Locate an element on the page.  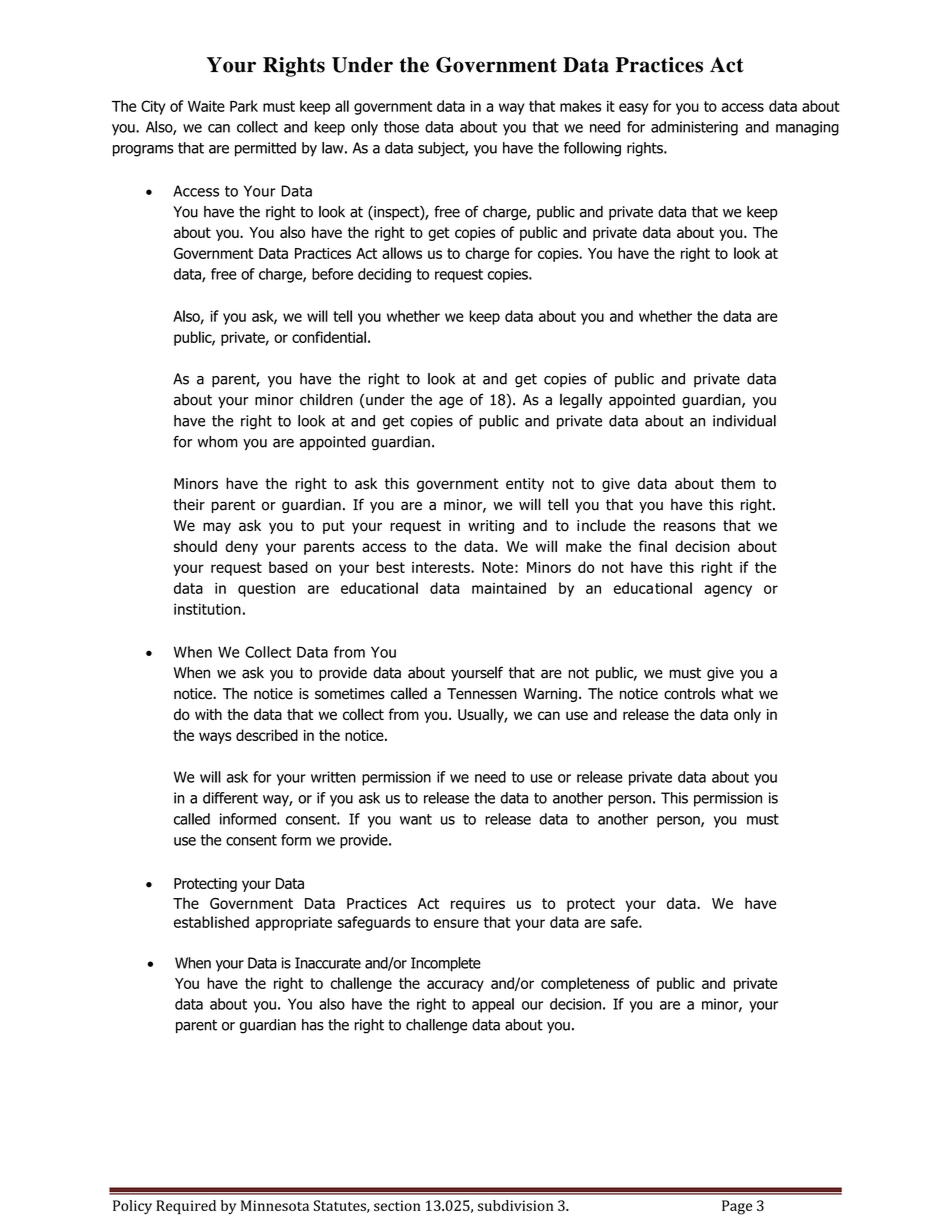
Required is located at coordinates (186, 1207).
